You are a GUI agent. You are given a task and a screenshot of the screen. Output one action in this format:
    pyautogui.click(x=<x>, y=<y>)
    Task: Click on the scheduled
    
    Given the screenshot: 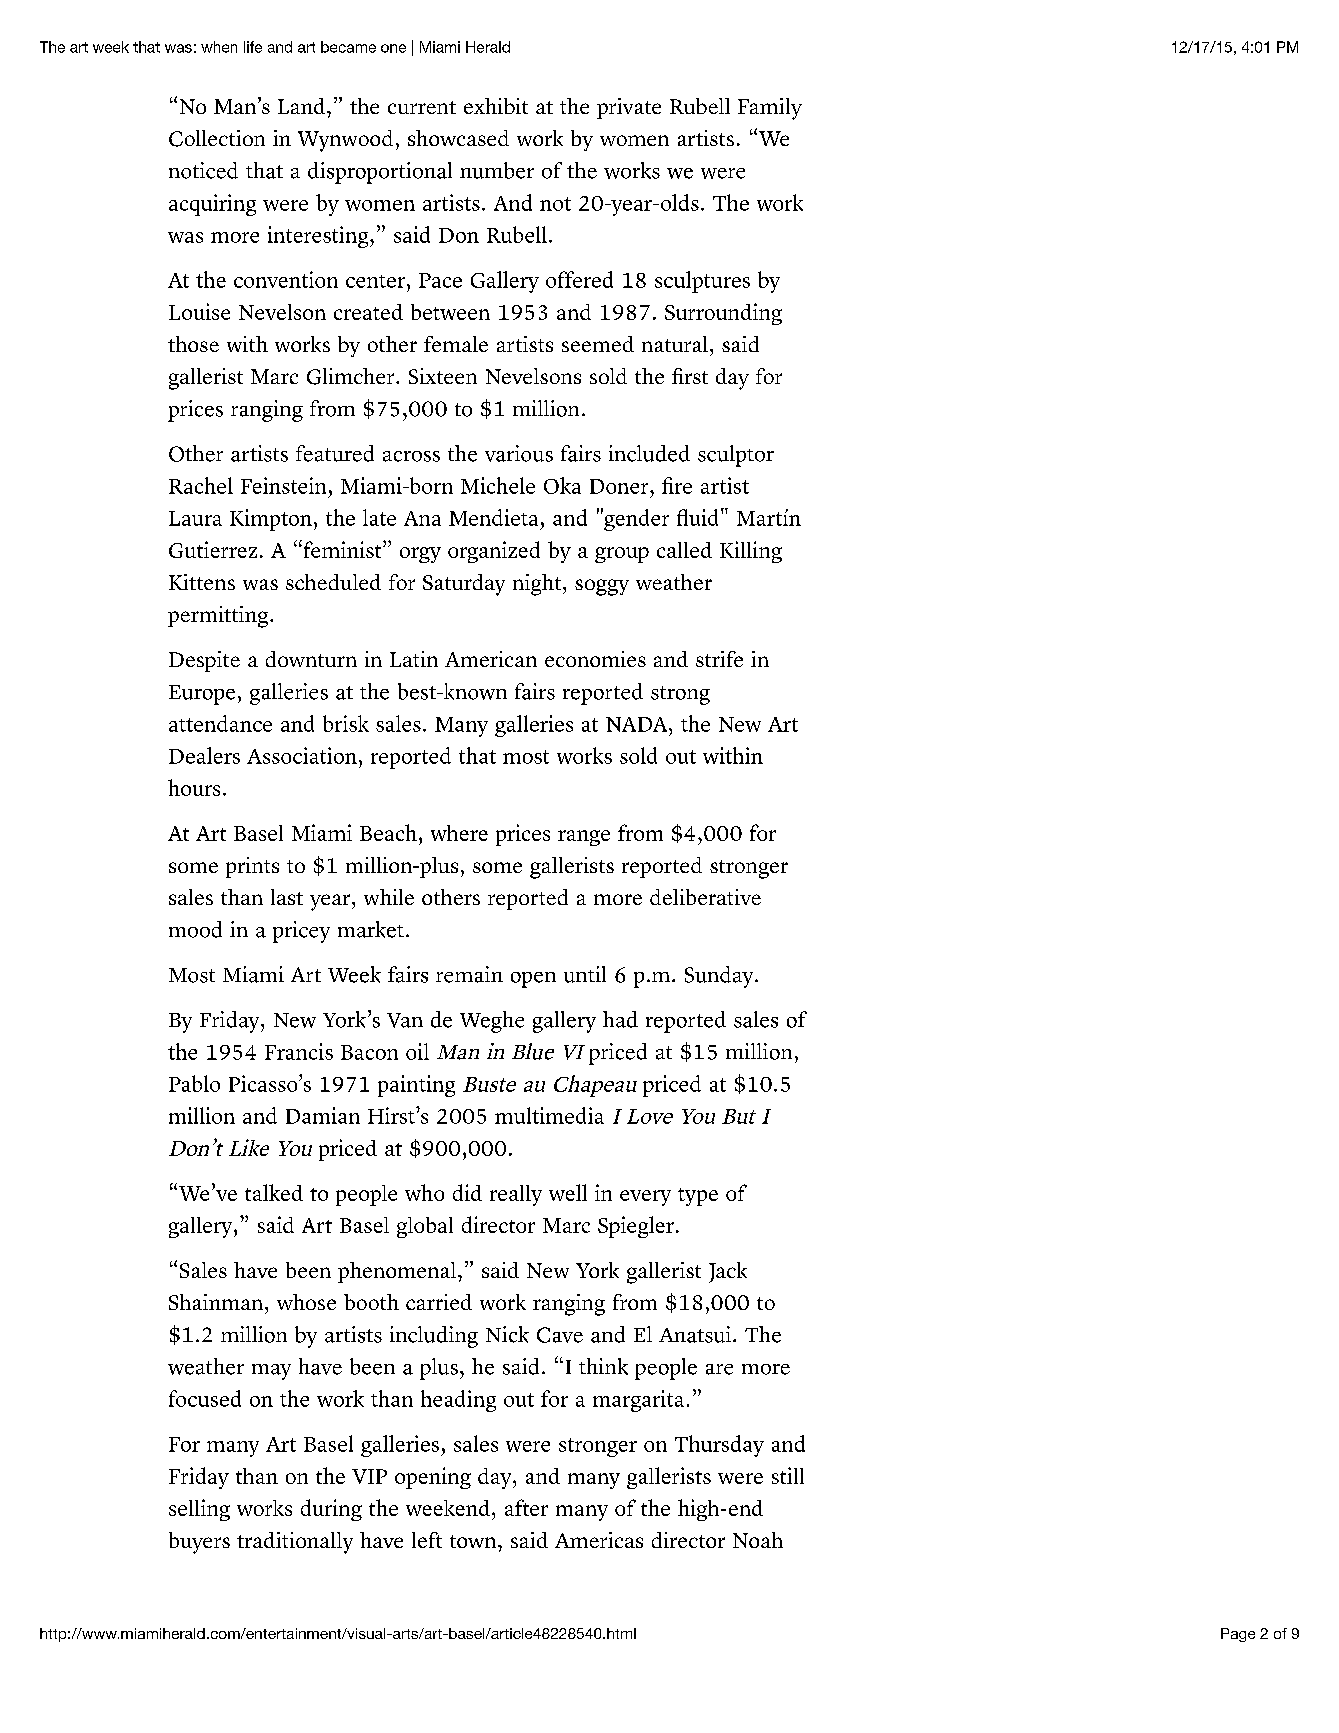 What is the action you would take?
    pyautogui.click(x=333, y=582)
